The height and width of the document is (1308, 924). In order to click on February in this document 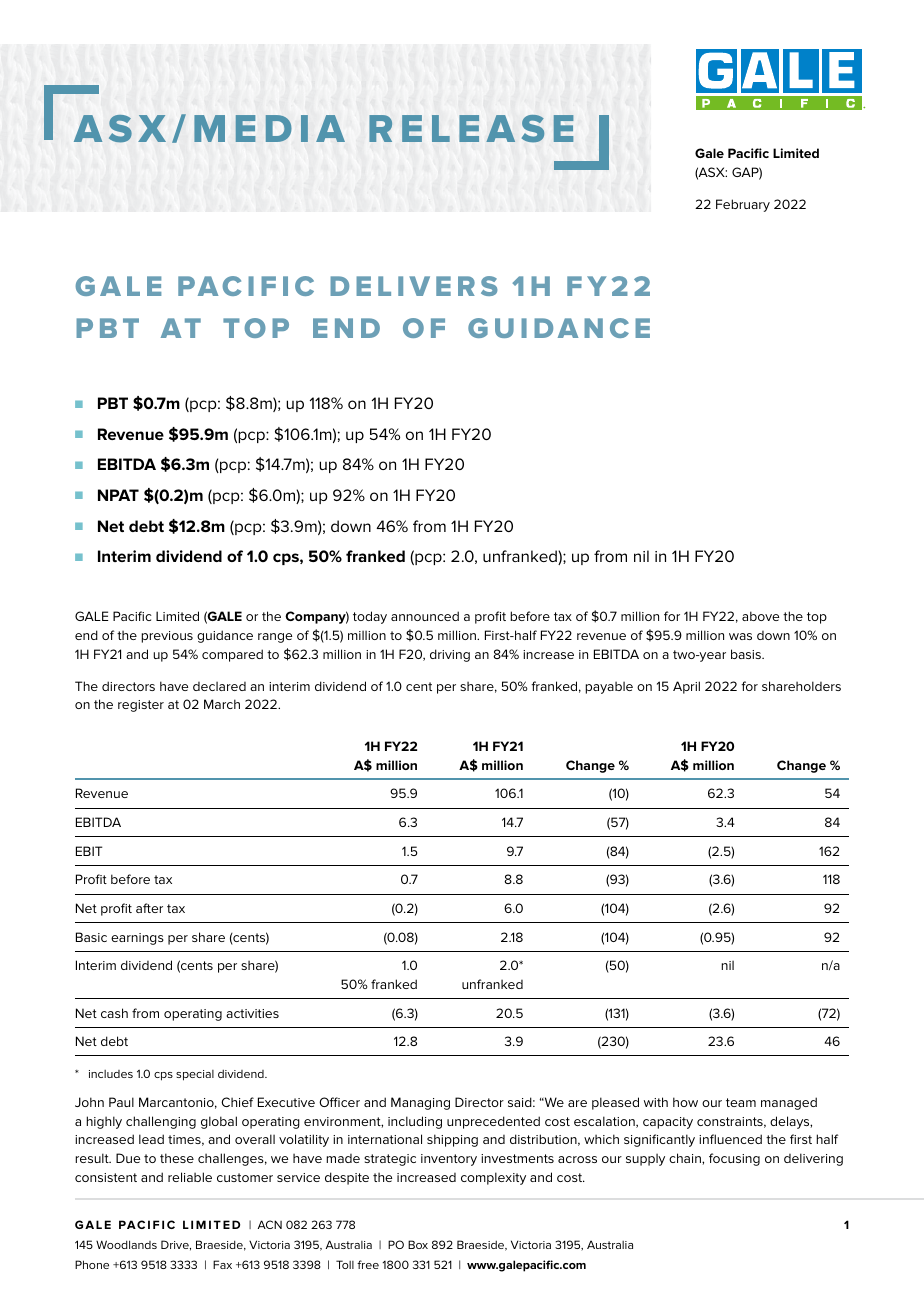, I will do `click(743, 205)`.
